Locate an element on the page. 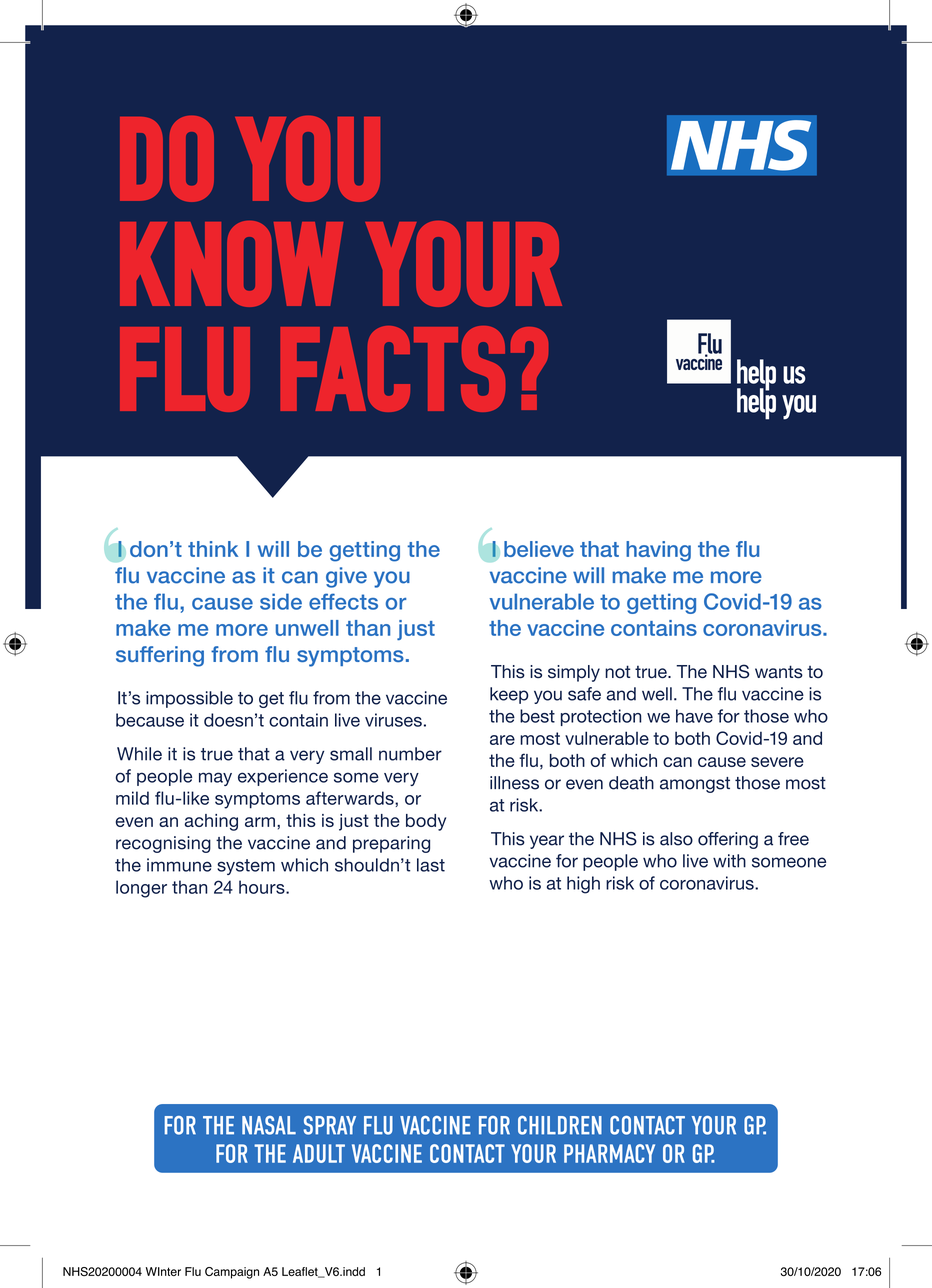  PHARMACY is located at coordinates (609, 1153).
